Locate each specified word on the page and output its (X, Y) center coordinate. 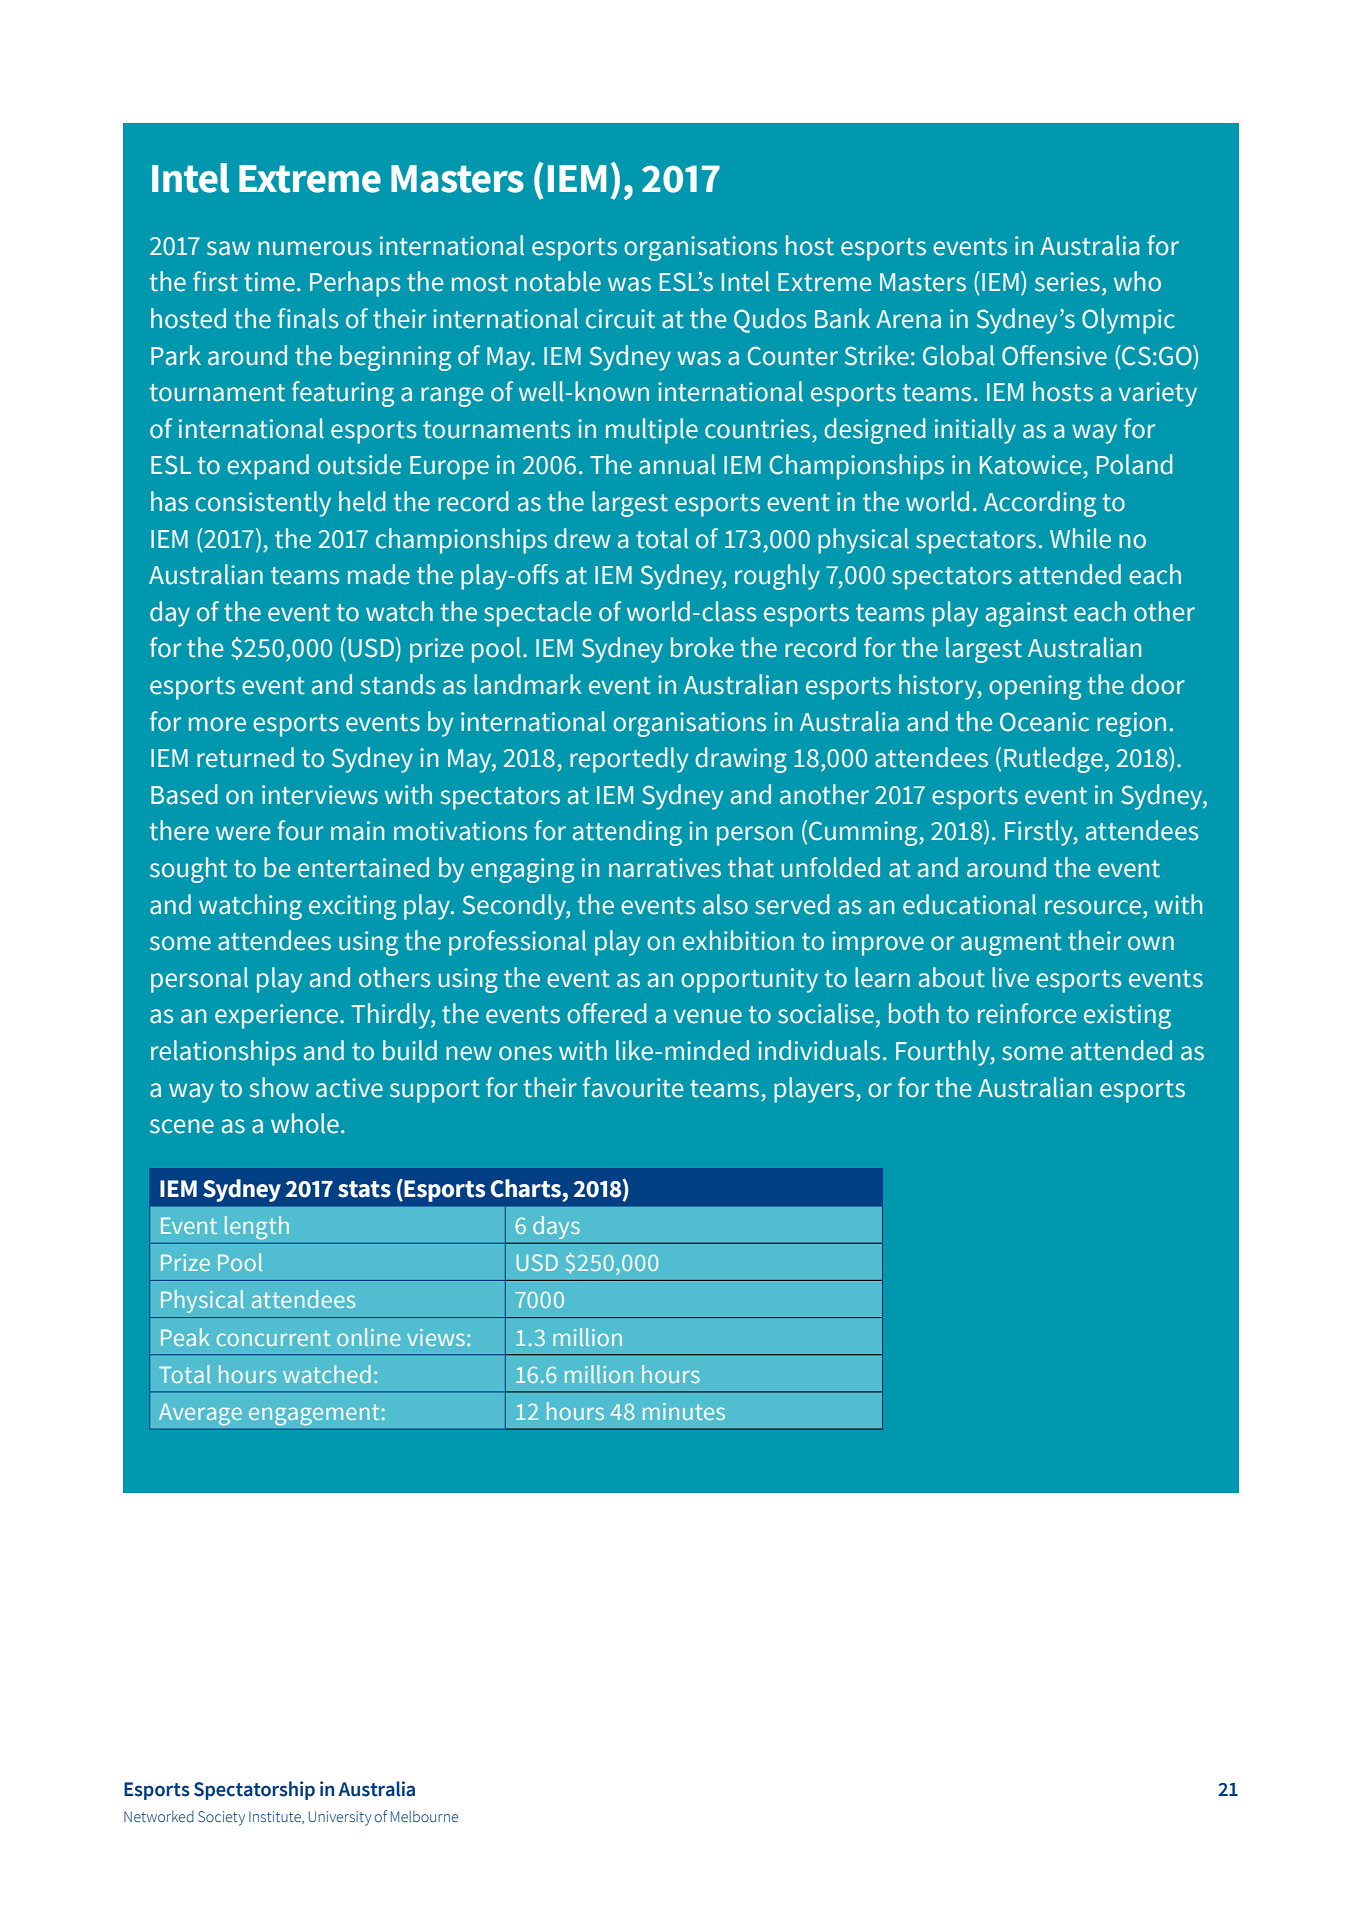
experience (278, 1016)
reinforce (1027, 1013)
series (1067, 282)
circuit (620, 319)
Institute (276, 1817)
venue (708, 1016)
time (269, 282)
